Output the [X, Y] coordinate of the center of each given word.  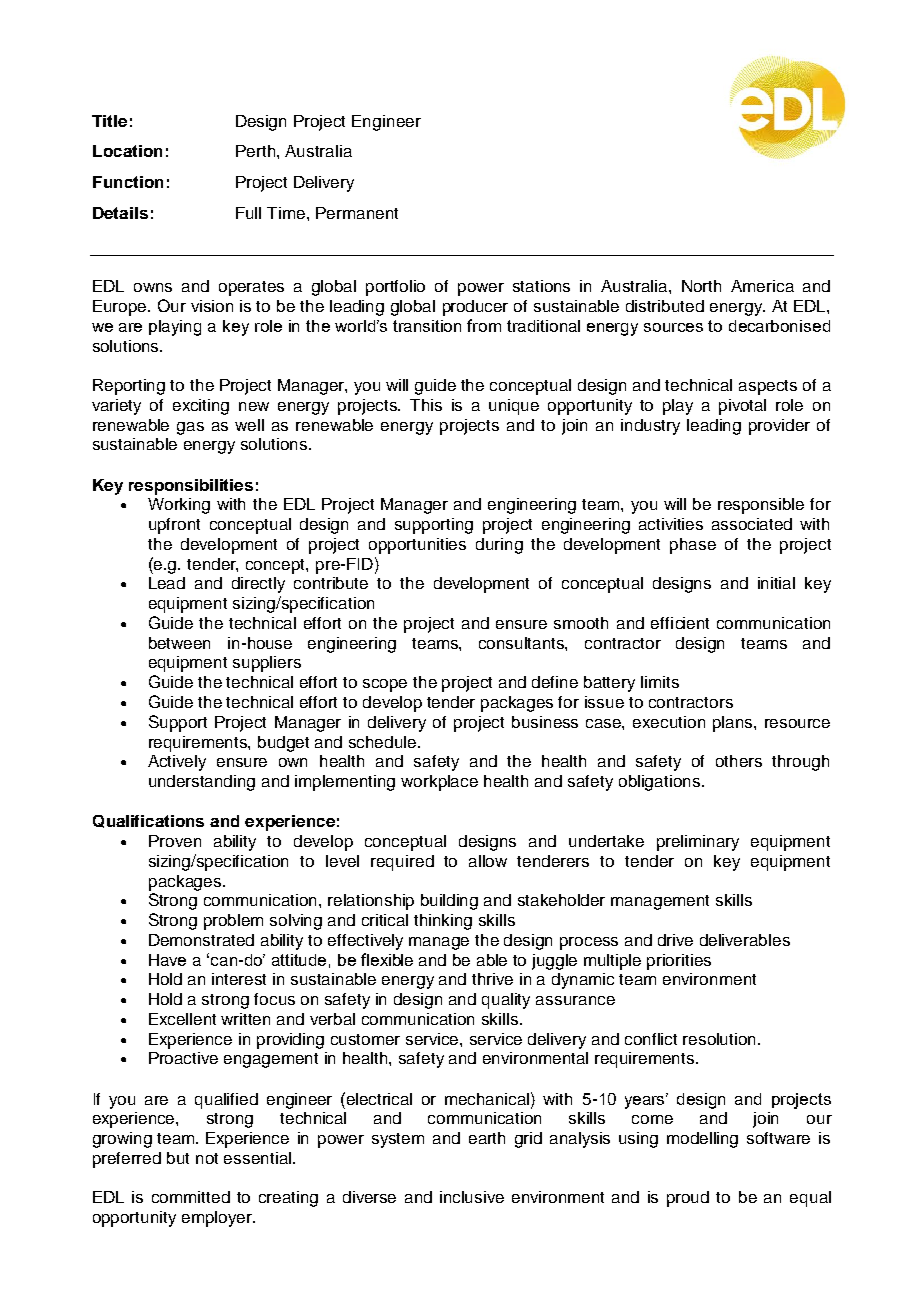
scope [385, 685]
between [179, 643]
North [701, 286]
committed [191, 1197]
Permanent [357, 213]
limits [660, 682]
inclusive [472, 1197]
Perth [257, 151]
